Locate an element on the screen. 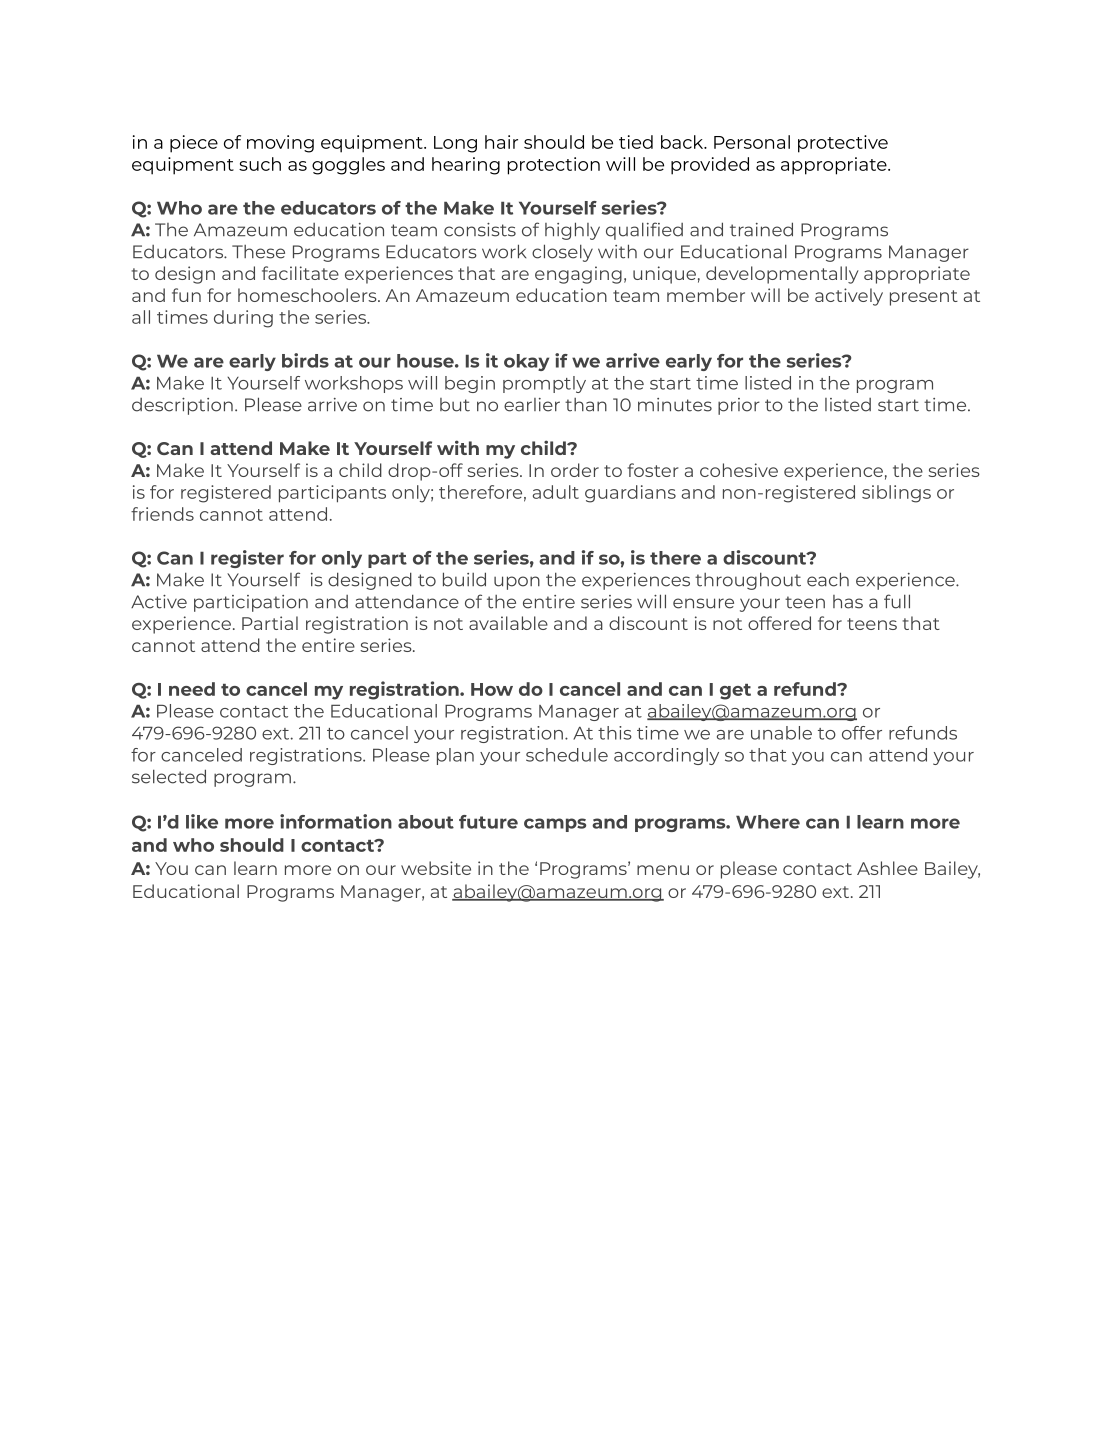 This screenshot has height=1444, width=1116. protection is located at coordinates (554, 166).
